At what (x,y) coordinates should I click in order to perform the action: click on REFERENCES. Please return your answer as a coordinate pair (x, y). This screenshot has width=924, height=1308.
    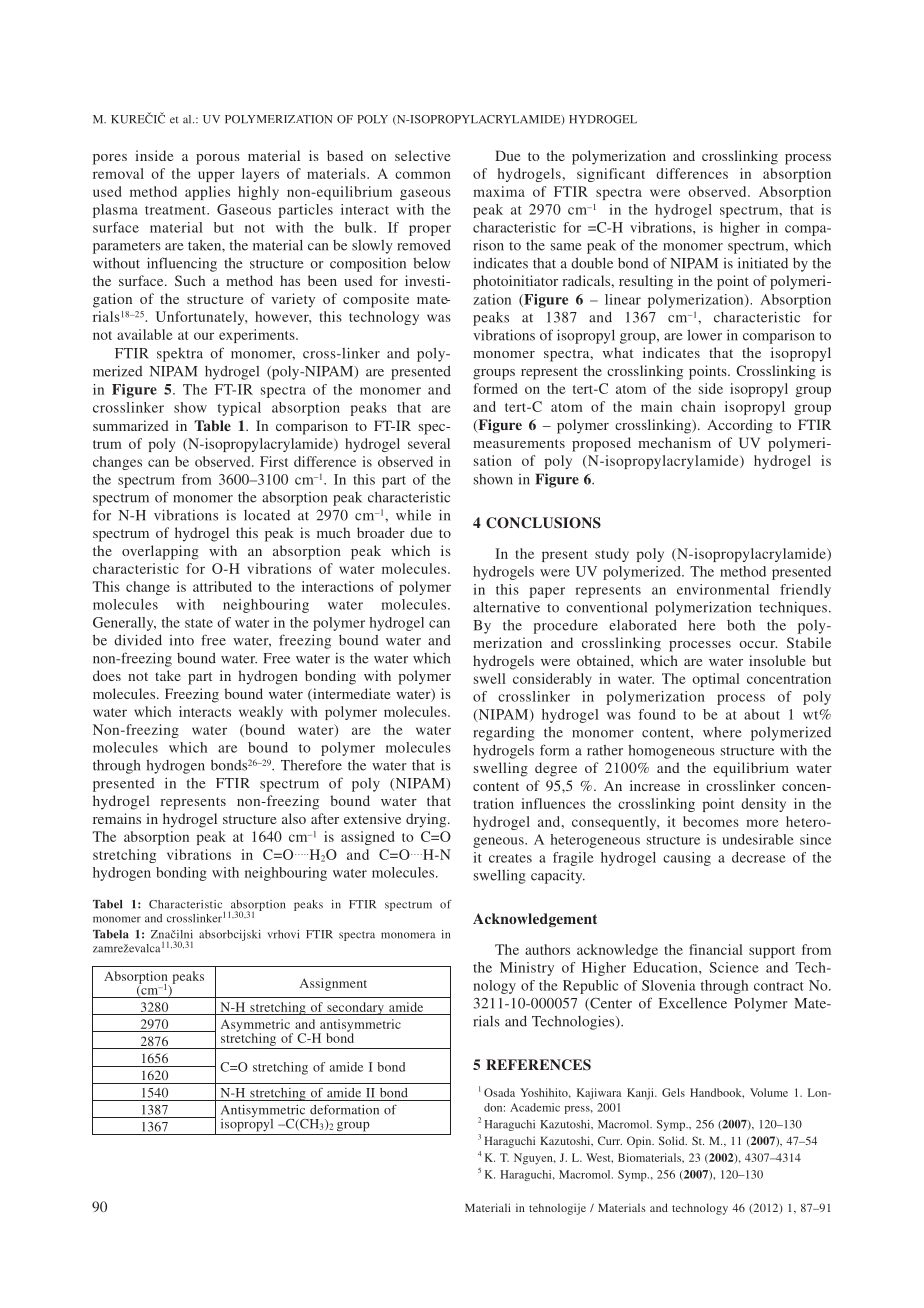
    Looking at the image, I should click on (538, 1065).
